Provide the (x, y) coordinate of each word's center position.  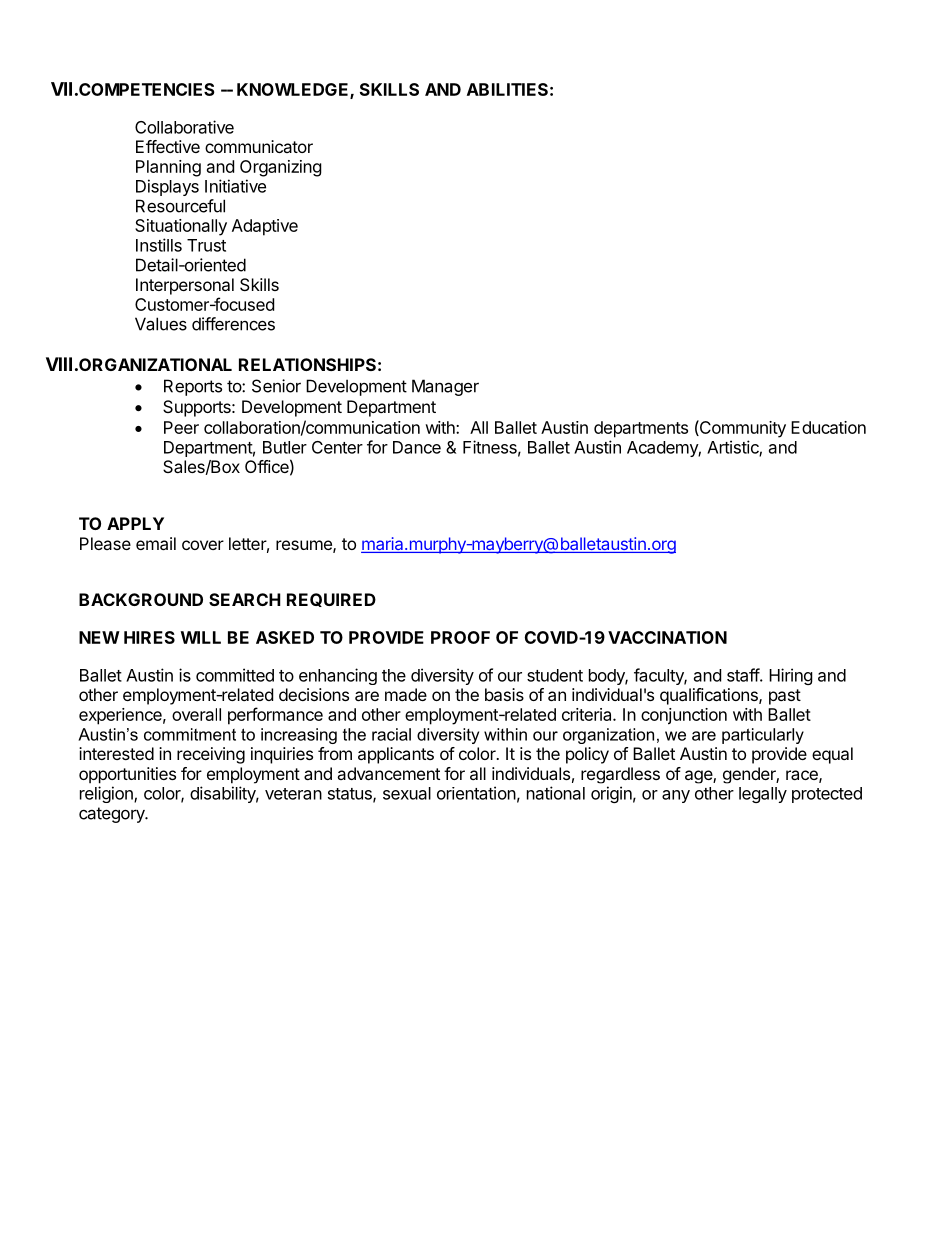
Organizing (281, 168)
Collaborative (184, 127)
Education (828, 427)
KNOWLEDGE (294, 90)
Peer (181, 427)
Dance (417, 447)
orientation (476, 793)
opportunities (127, 775)
